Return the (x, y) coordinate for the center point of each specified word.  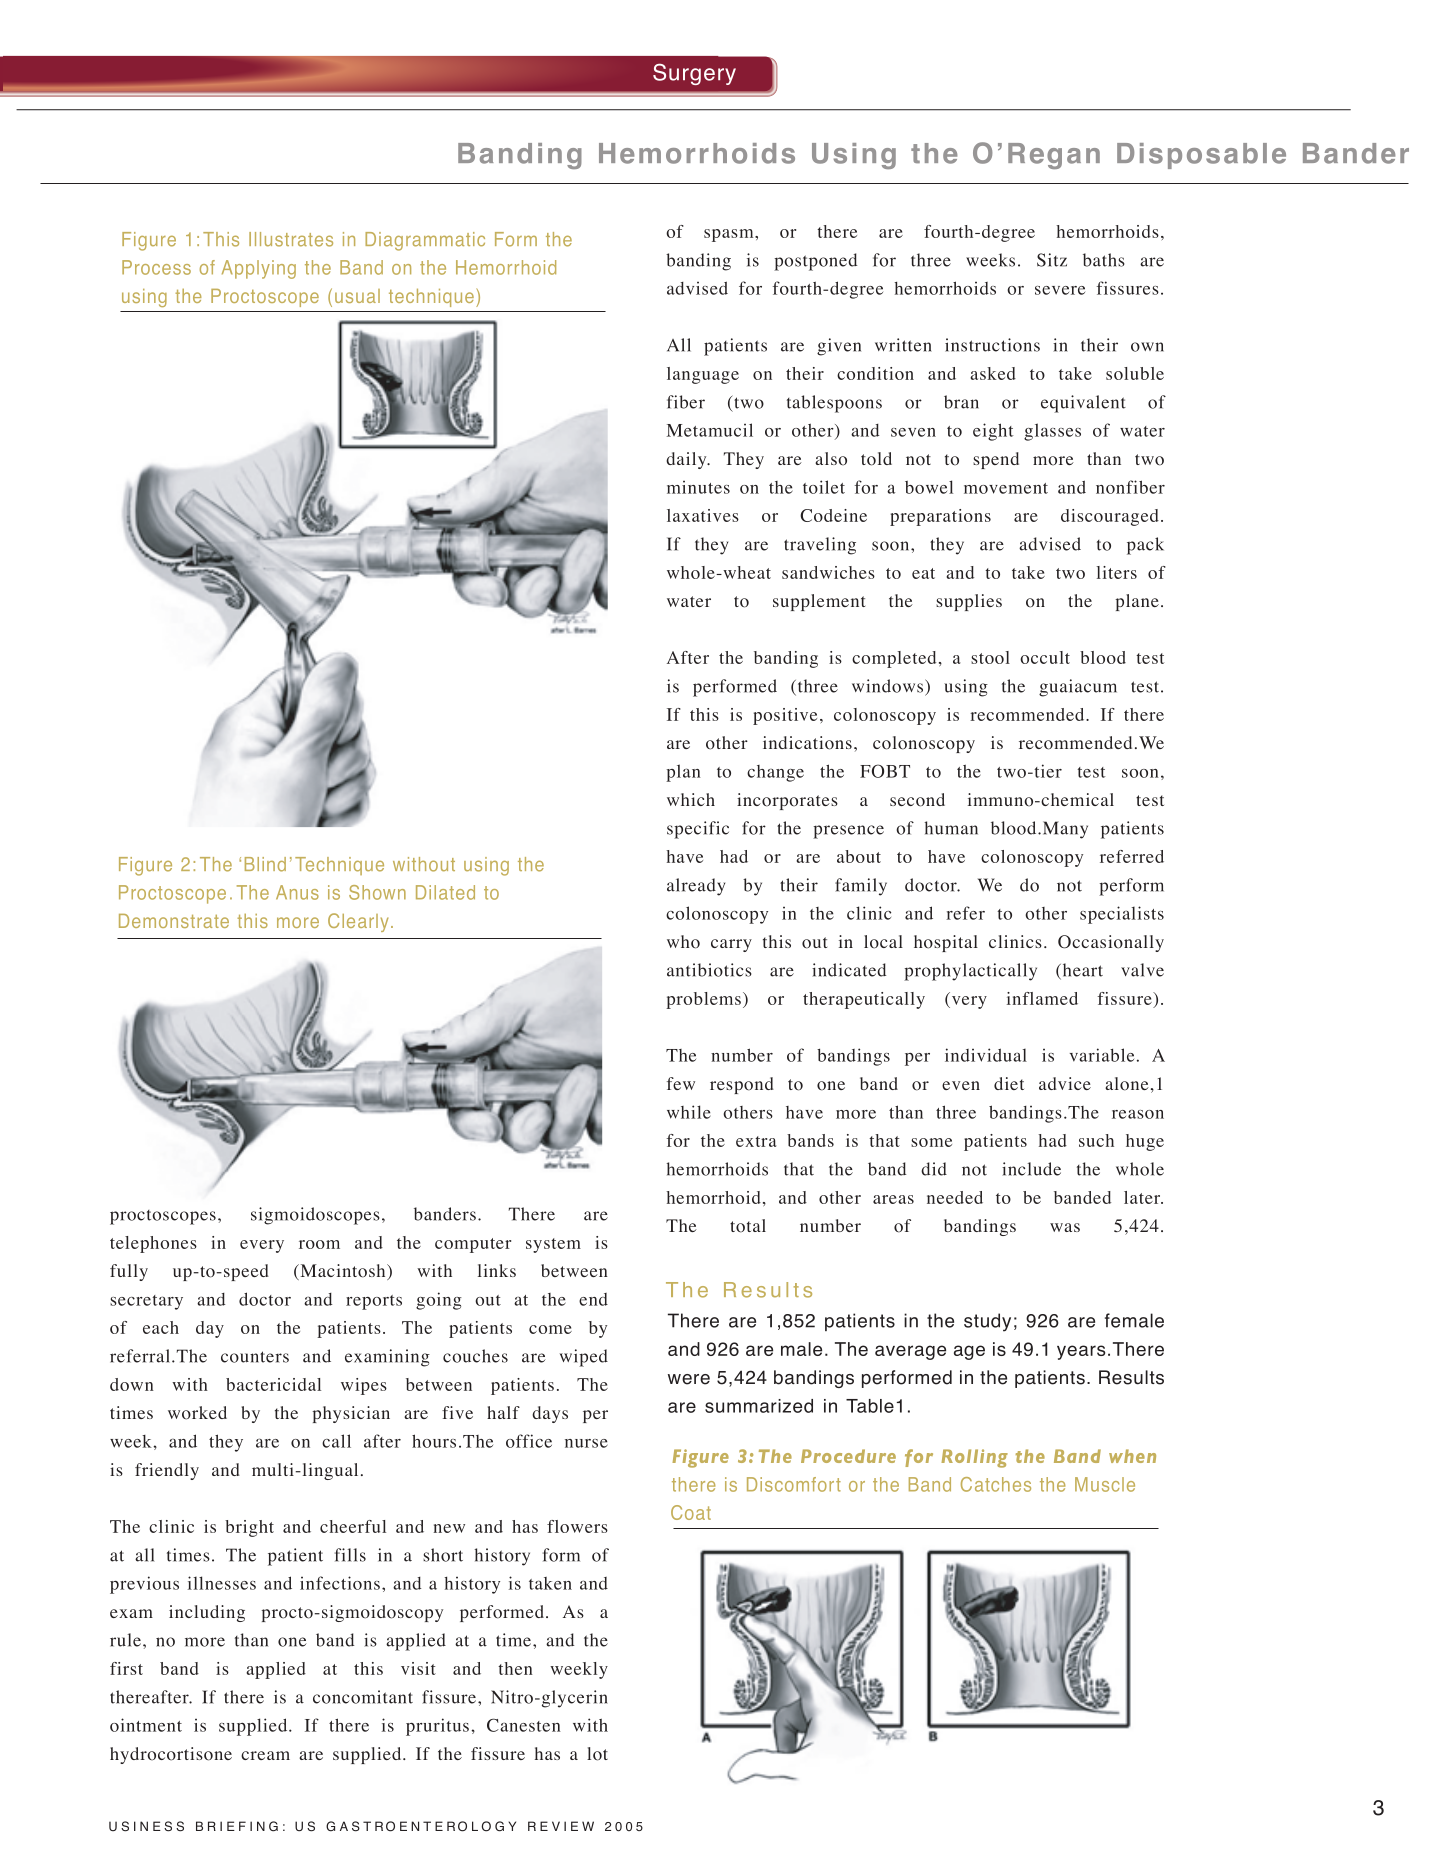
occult (1045, 657)
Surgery (694, 74)
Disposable (1201, 156)
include (1031, 1169)
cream (265, 1755)
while (689, 1112)
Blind (265, 864)
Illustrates (291, 239)
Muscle (1105, 1484)
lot (597, 1754)
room (319, 1244)
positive (785, 716)
